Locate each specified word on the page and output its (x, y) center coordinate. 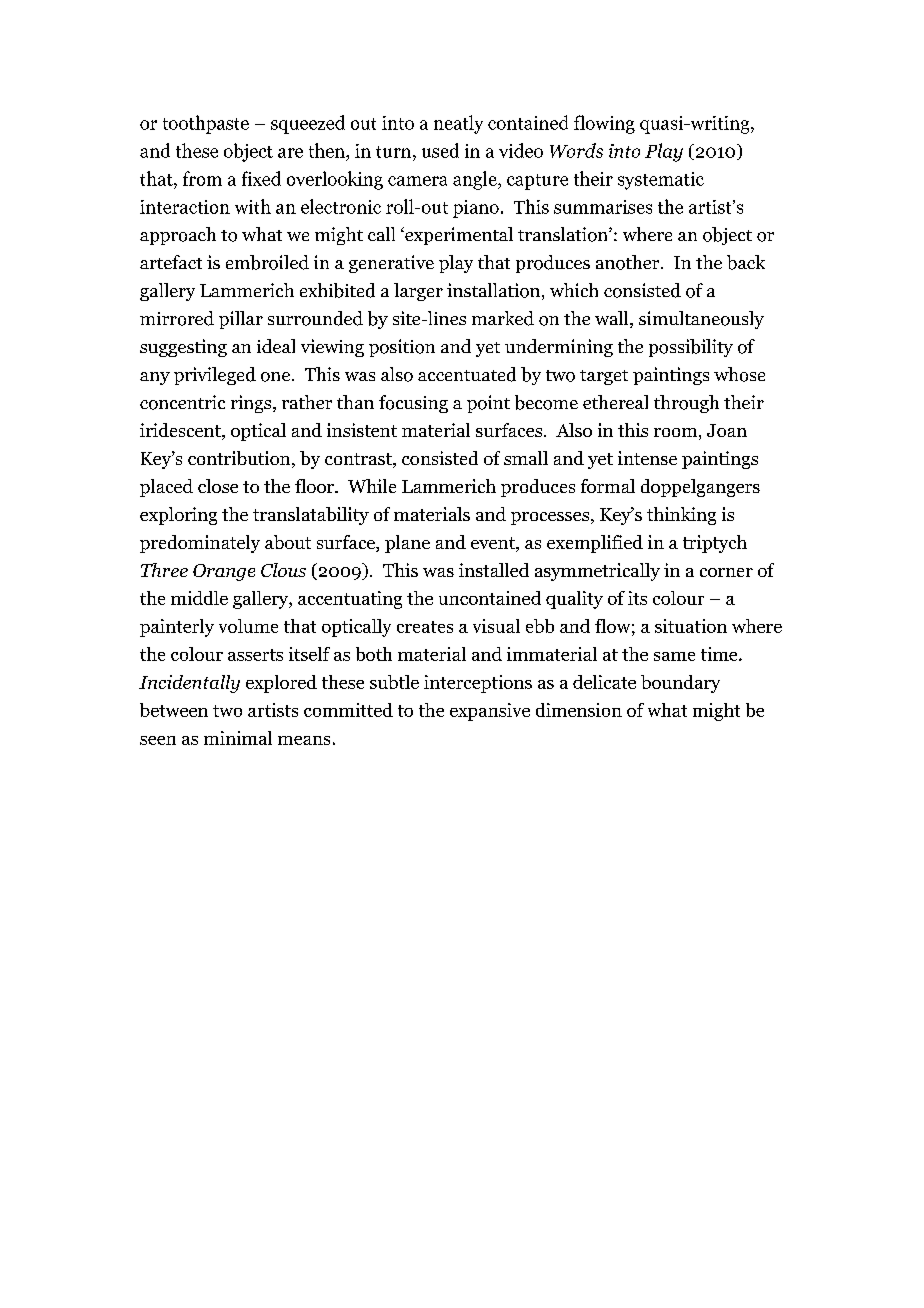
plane (407, 544)
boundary (680, 684)
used (440, 150)
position (402, 348)
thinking (681, 516)
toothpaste (206, 124)
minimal (238, 738)
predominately (200, 544)
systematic (661, 181)
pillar (241, 320)
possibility (691, 348)
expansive (490, 712)
